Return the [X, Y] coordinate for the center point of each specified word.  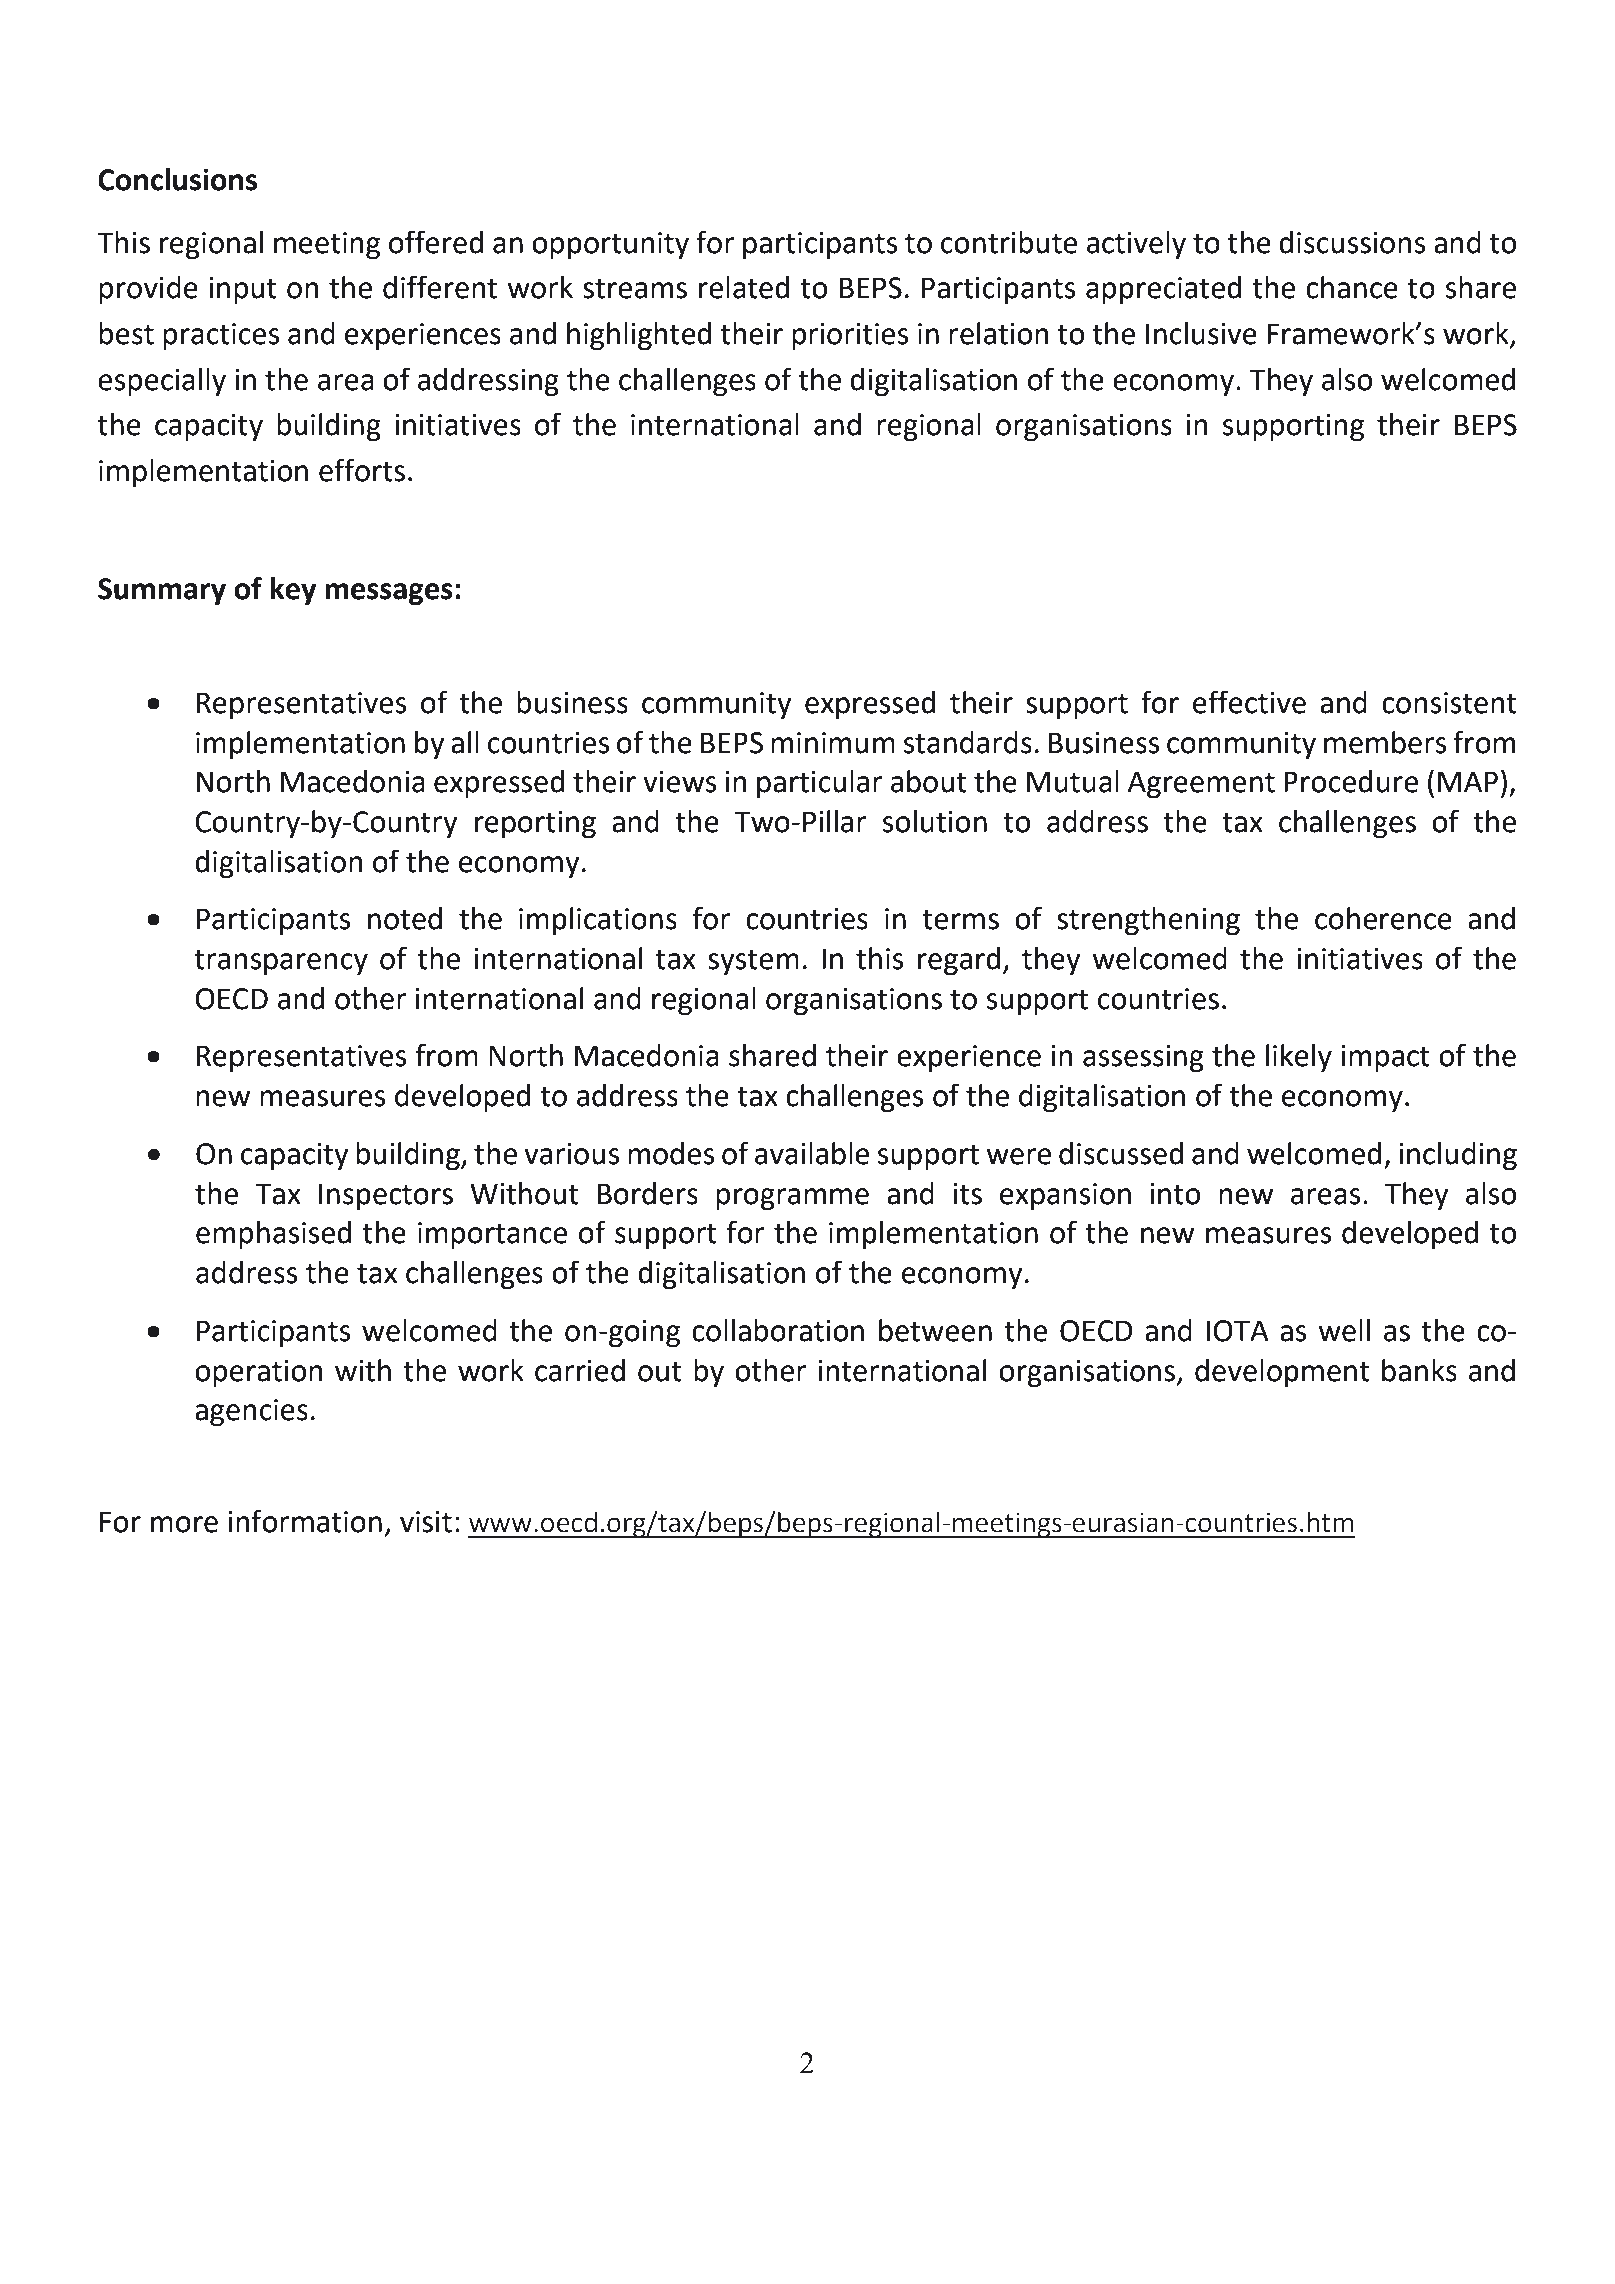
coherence [1383, 918]
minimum [833, 743]
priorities [850, 336]
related [744, 287]
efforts [362, 470]
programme [792, 1199]
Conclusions [177, 179]
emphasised [273, 1235]
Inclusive [1201, 333]
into [1175, 1194]
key [293, 591]
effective [1249, 702]
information [305, 1521]
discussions [1352, 242]
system [753, 962]
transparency [281, 962]
